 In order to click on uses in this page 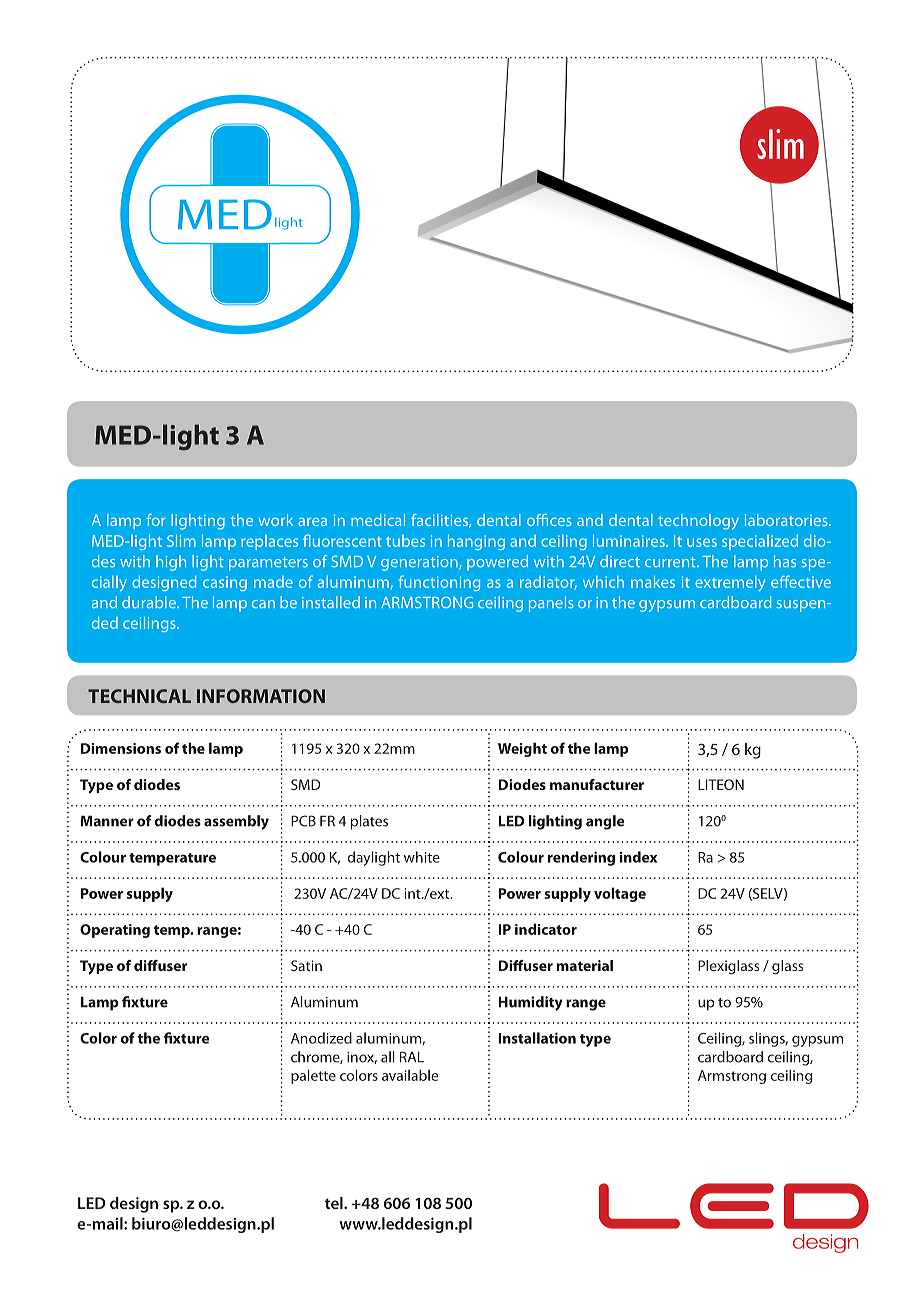, I will do `click(702, 542)`.
